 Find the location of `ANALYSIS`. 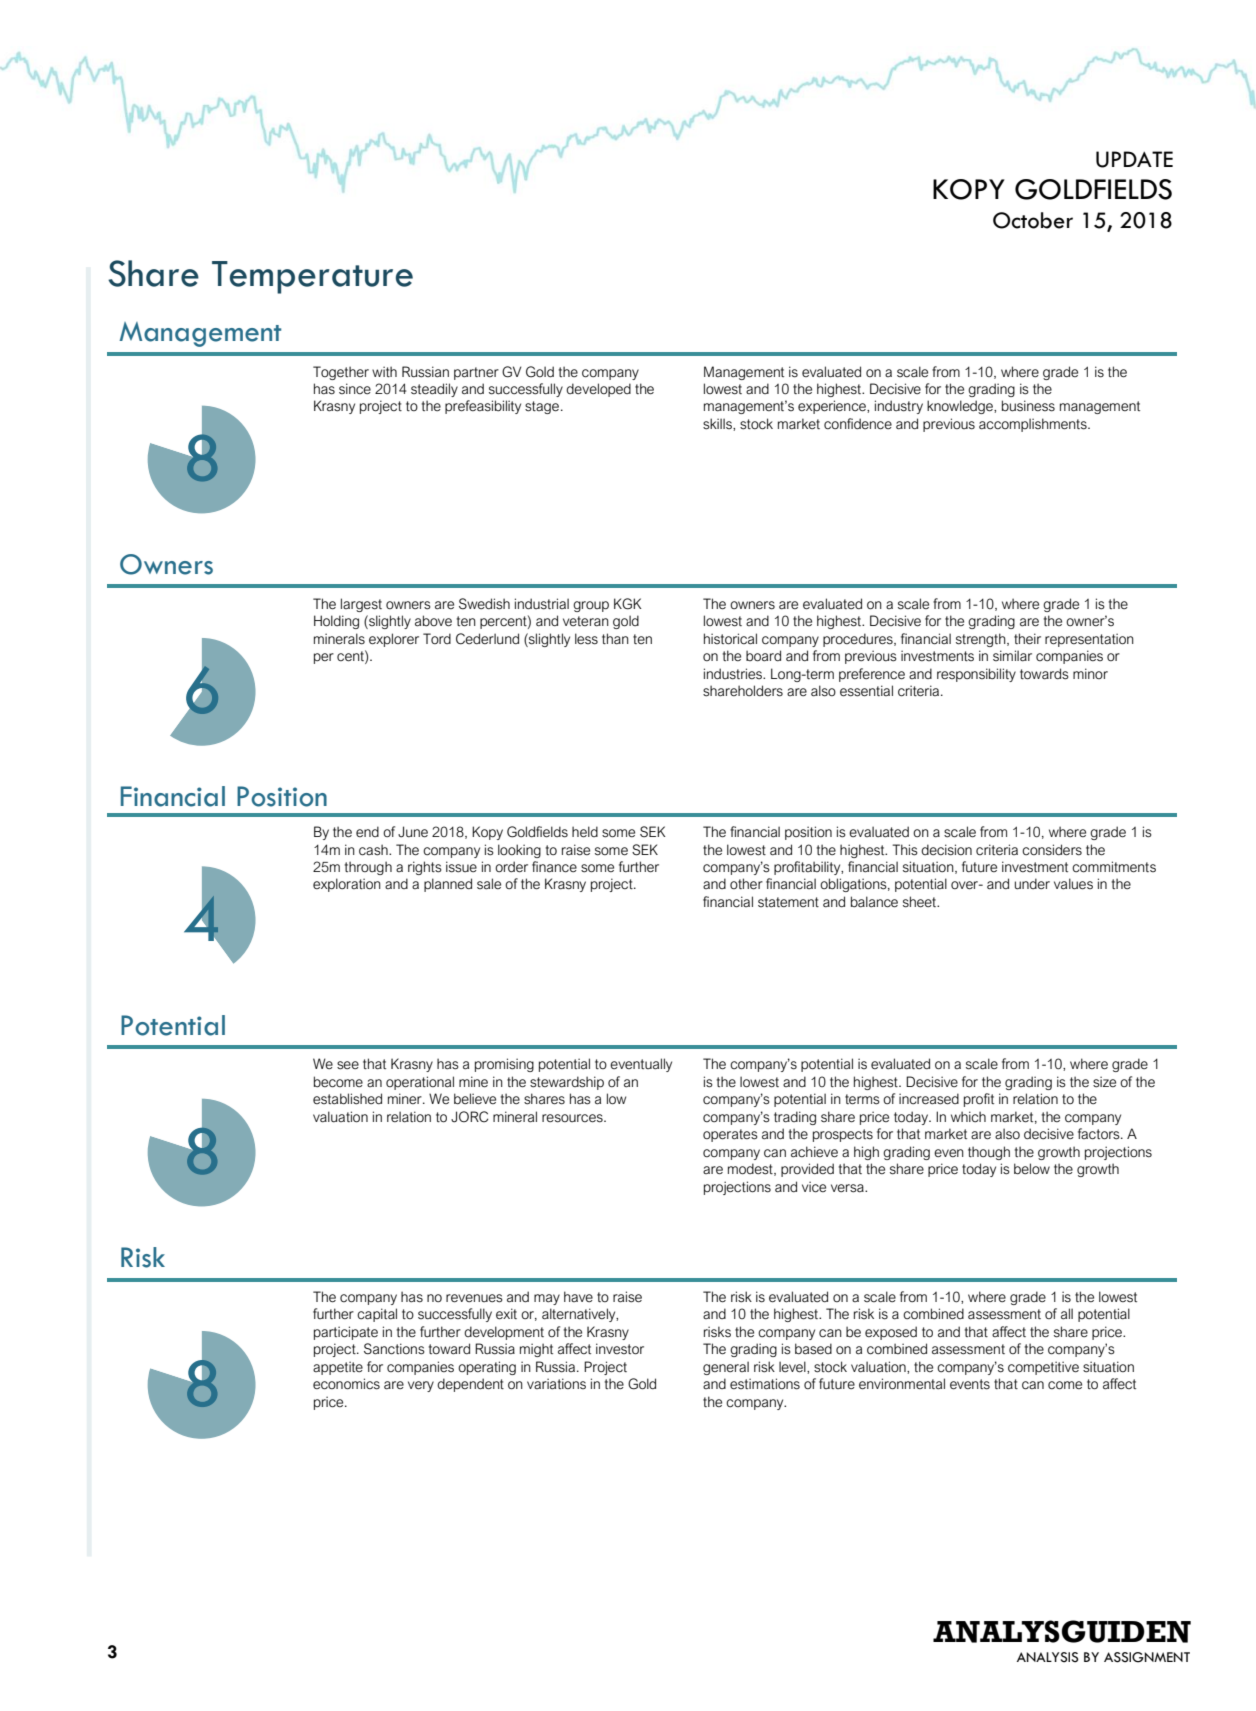

ANALYSIS is located at coordinates (1048, 1657).
